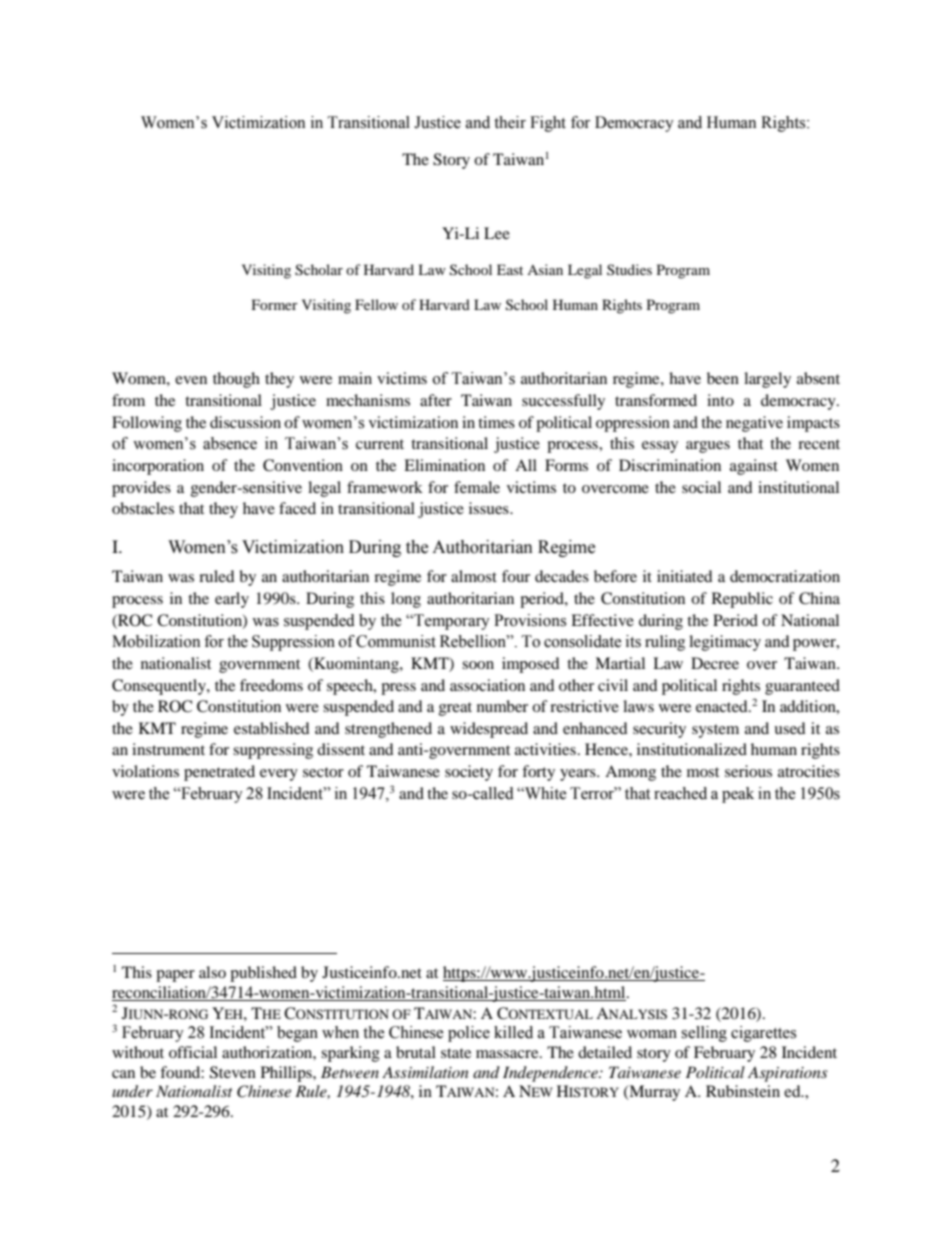 The height and width of the screenshot is (1233, 952). I want to click on also, so click(212, 972).
